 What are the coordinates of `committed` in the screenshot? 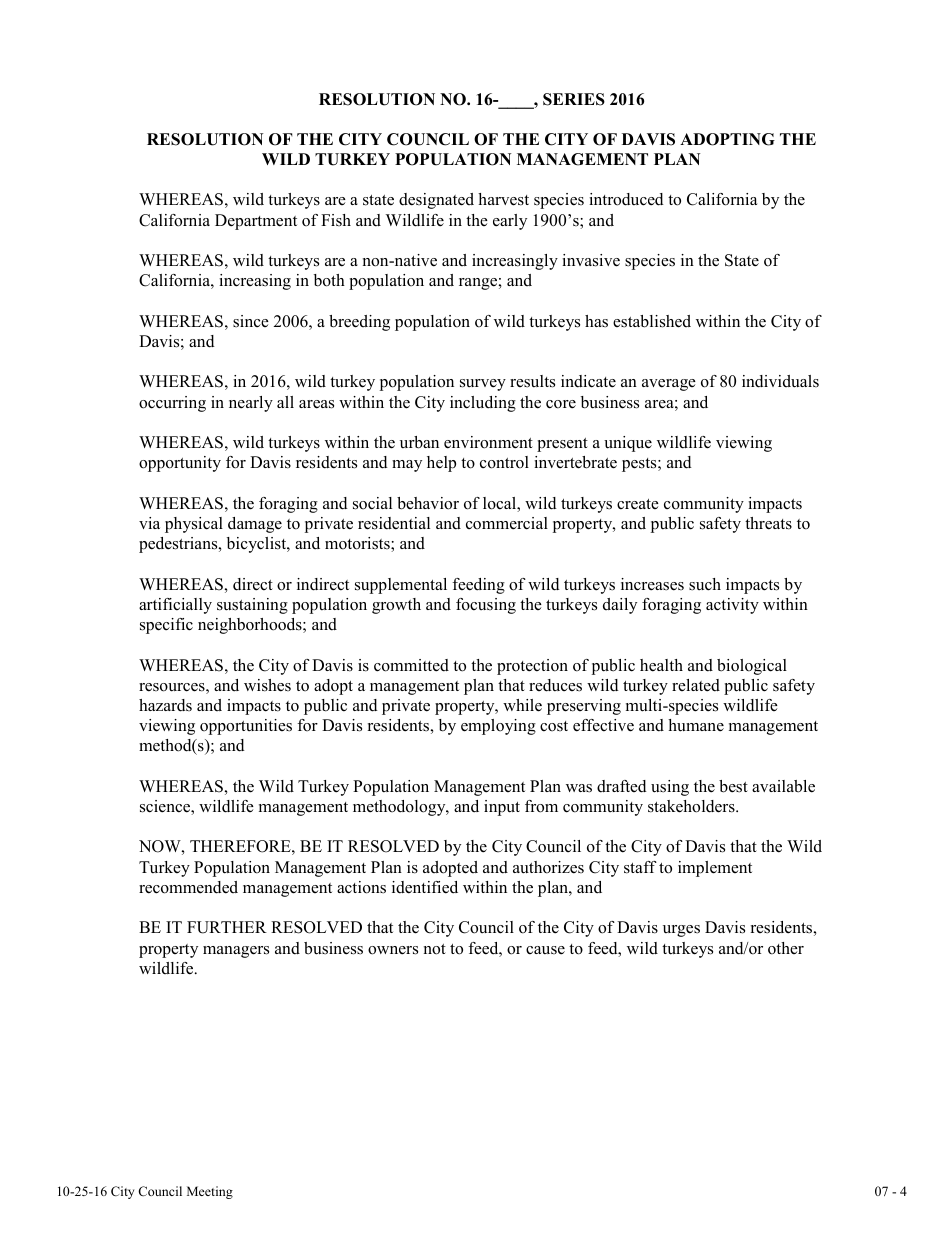 It's located at (411, 665).
